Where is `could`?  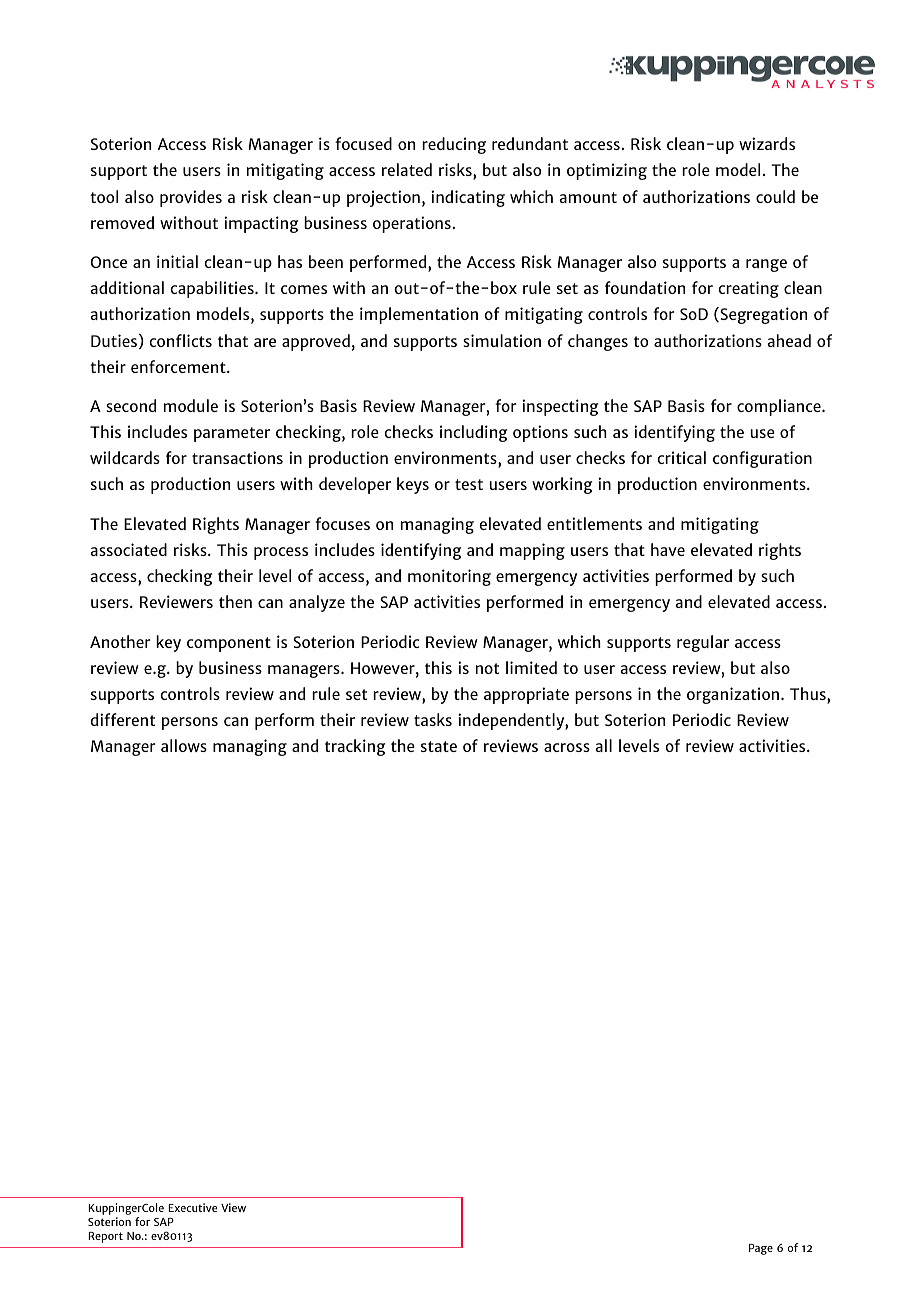 could is located at coordinates (775, 196).
